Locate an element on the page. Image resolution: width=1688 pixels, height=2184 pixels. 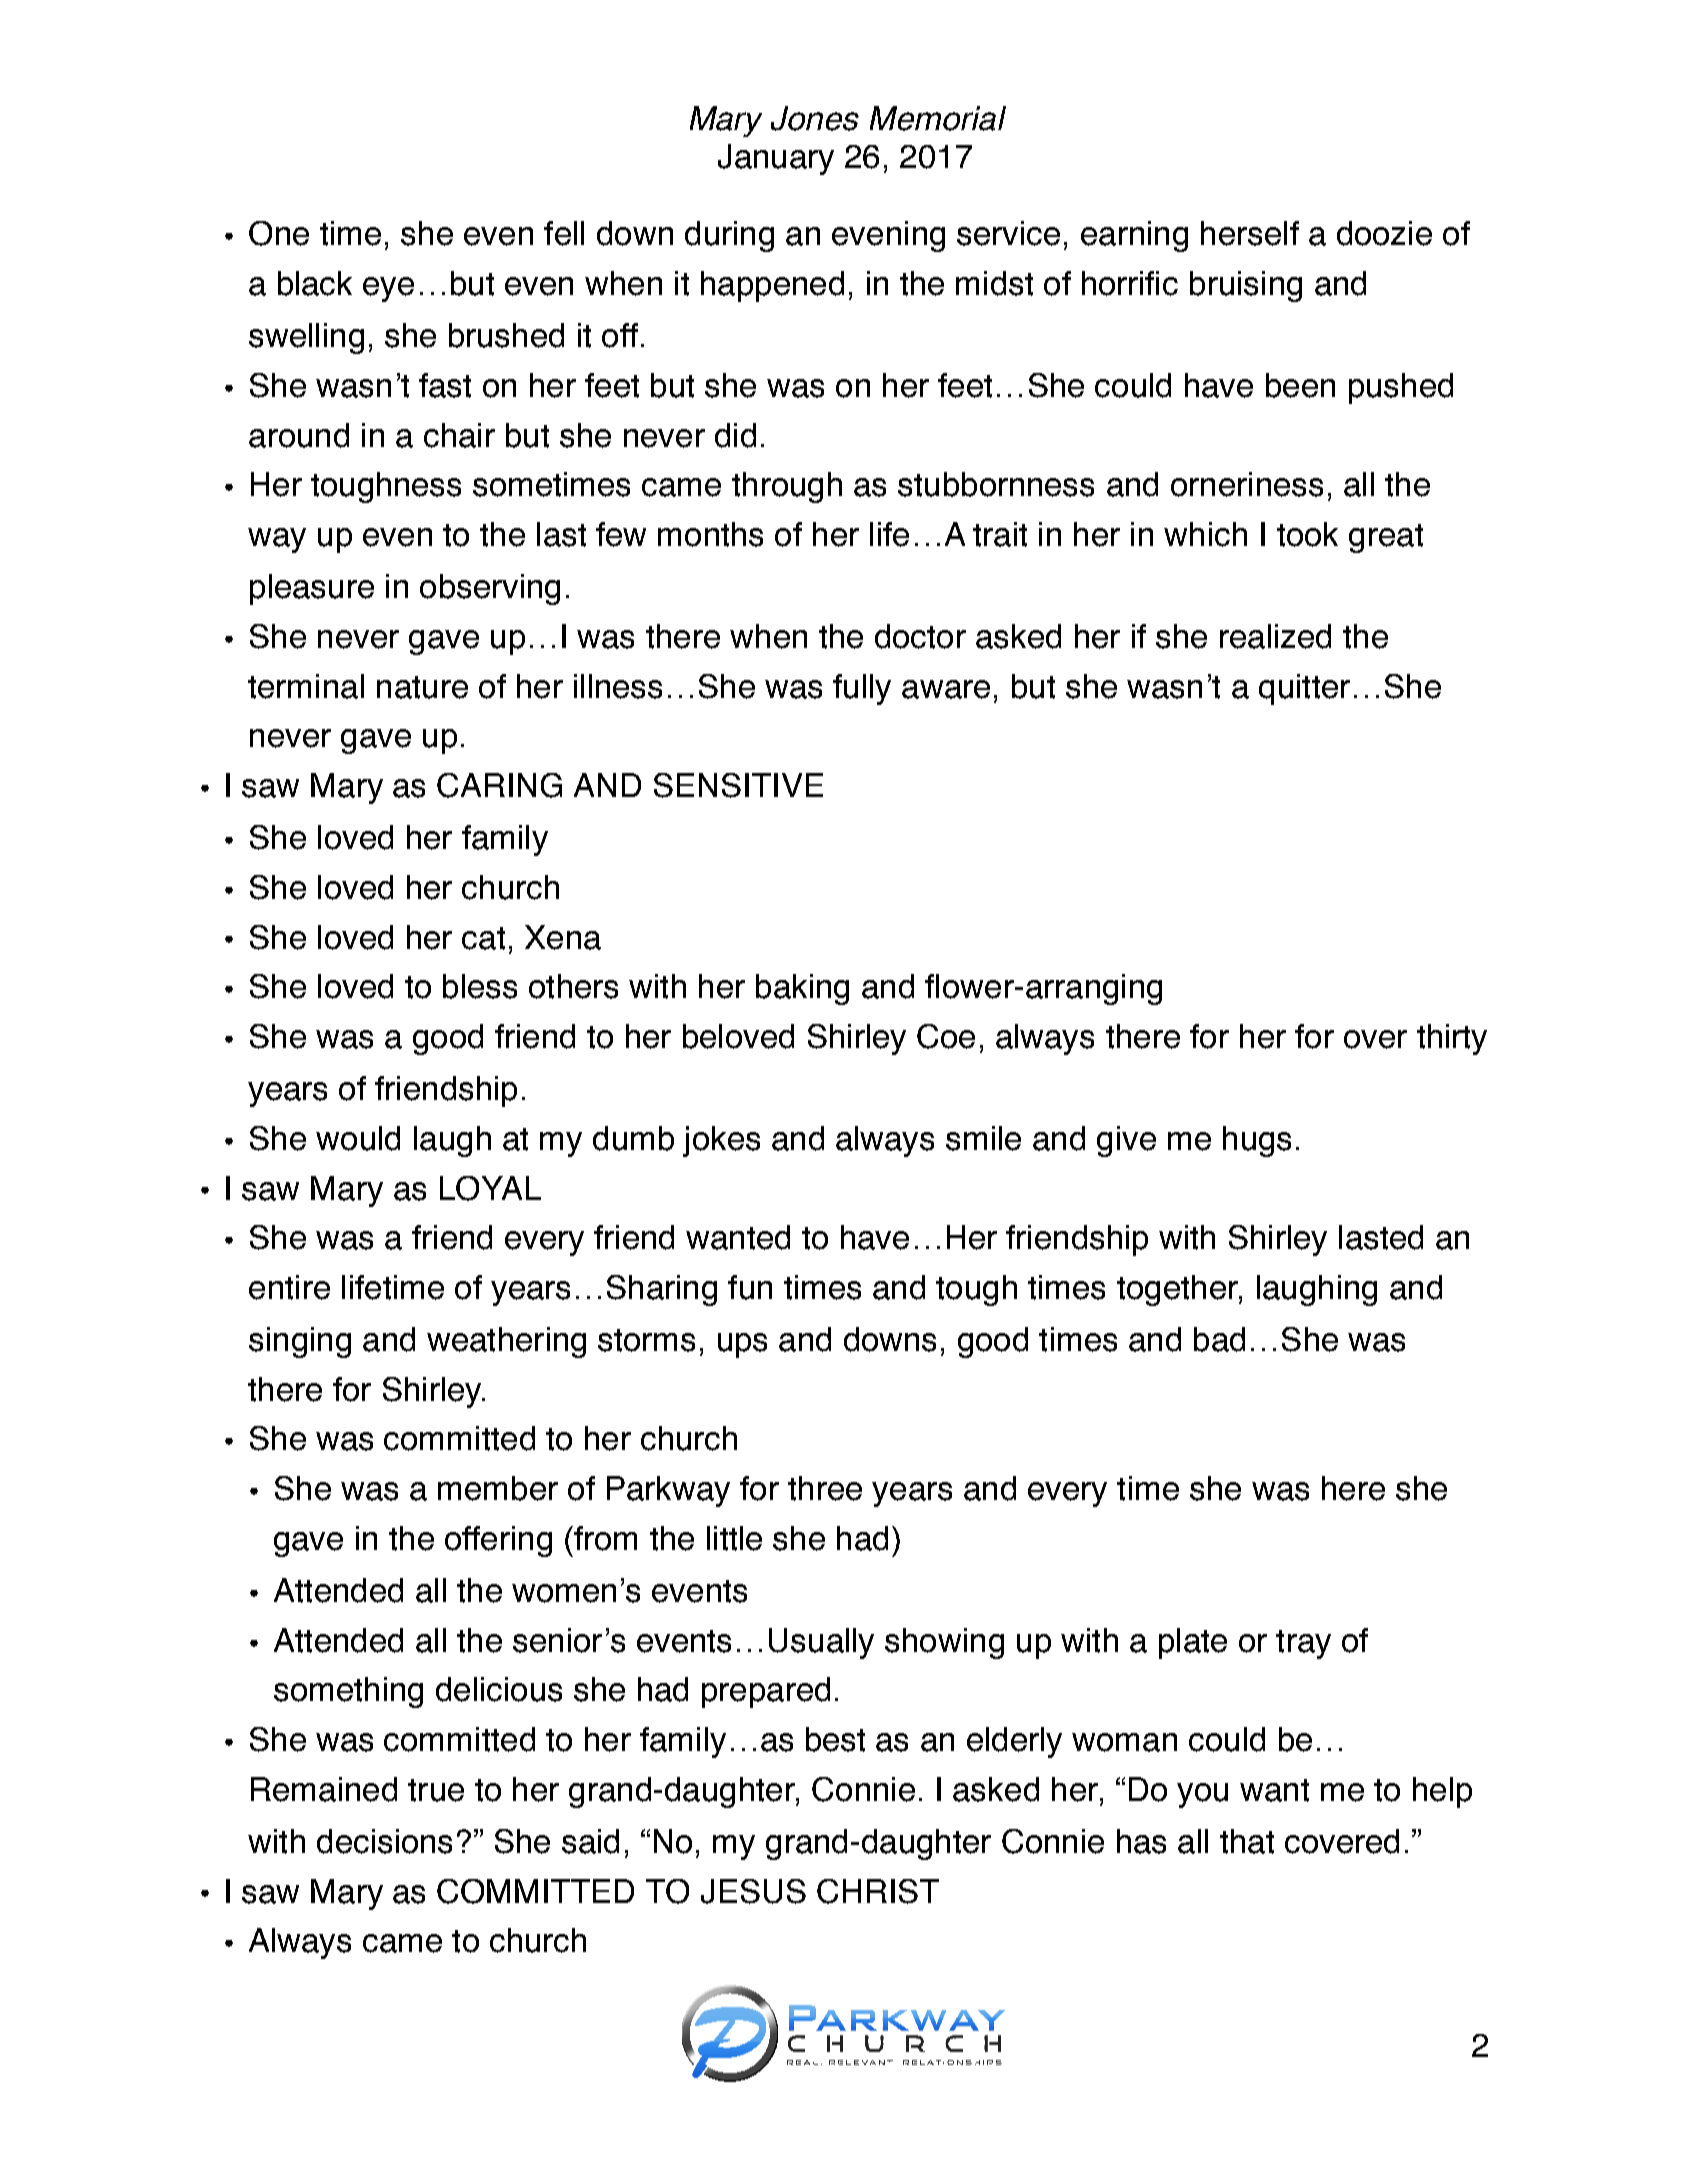
fell is located at coordinates (564, 233).
